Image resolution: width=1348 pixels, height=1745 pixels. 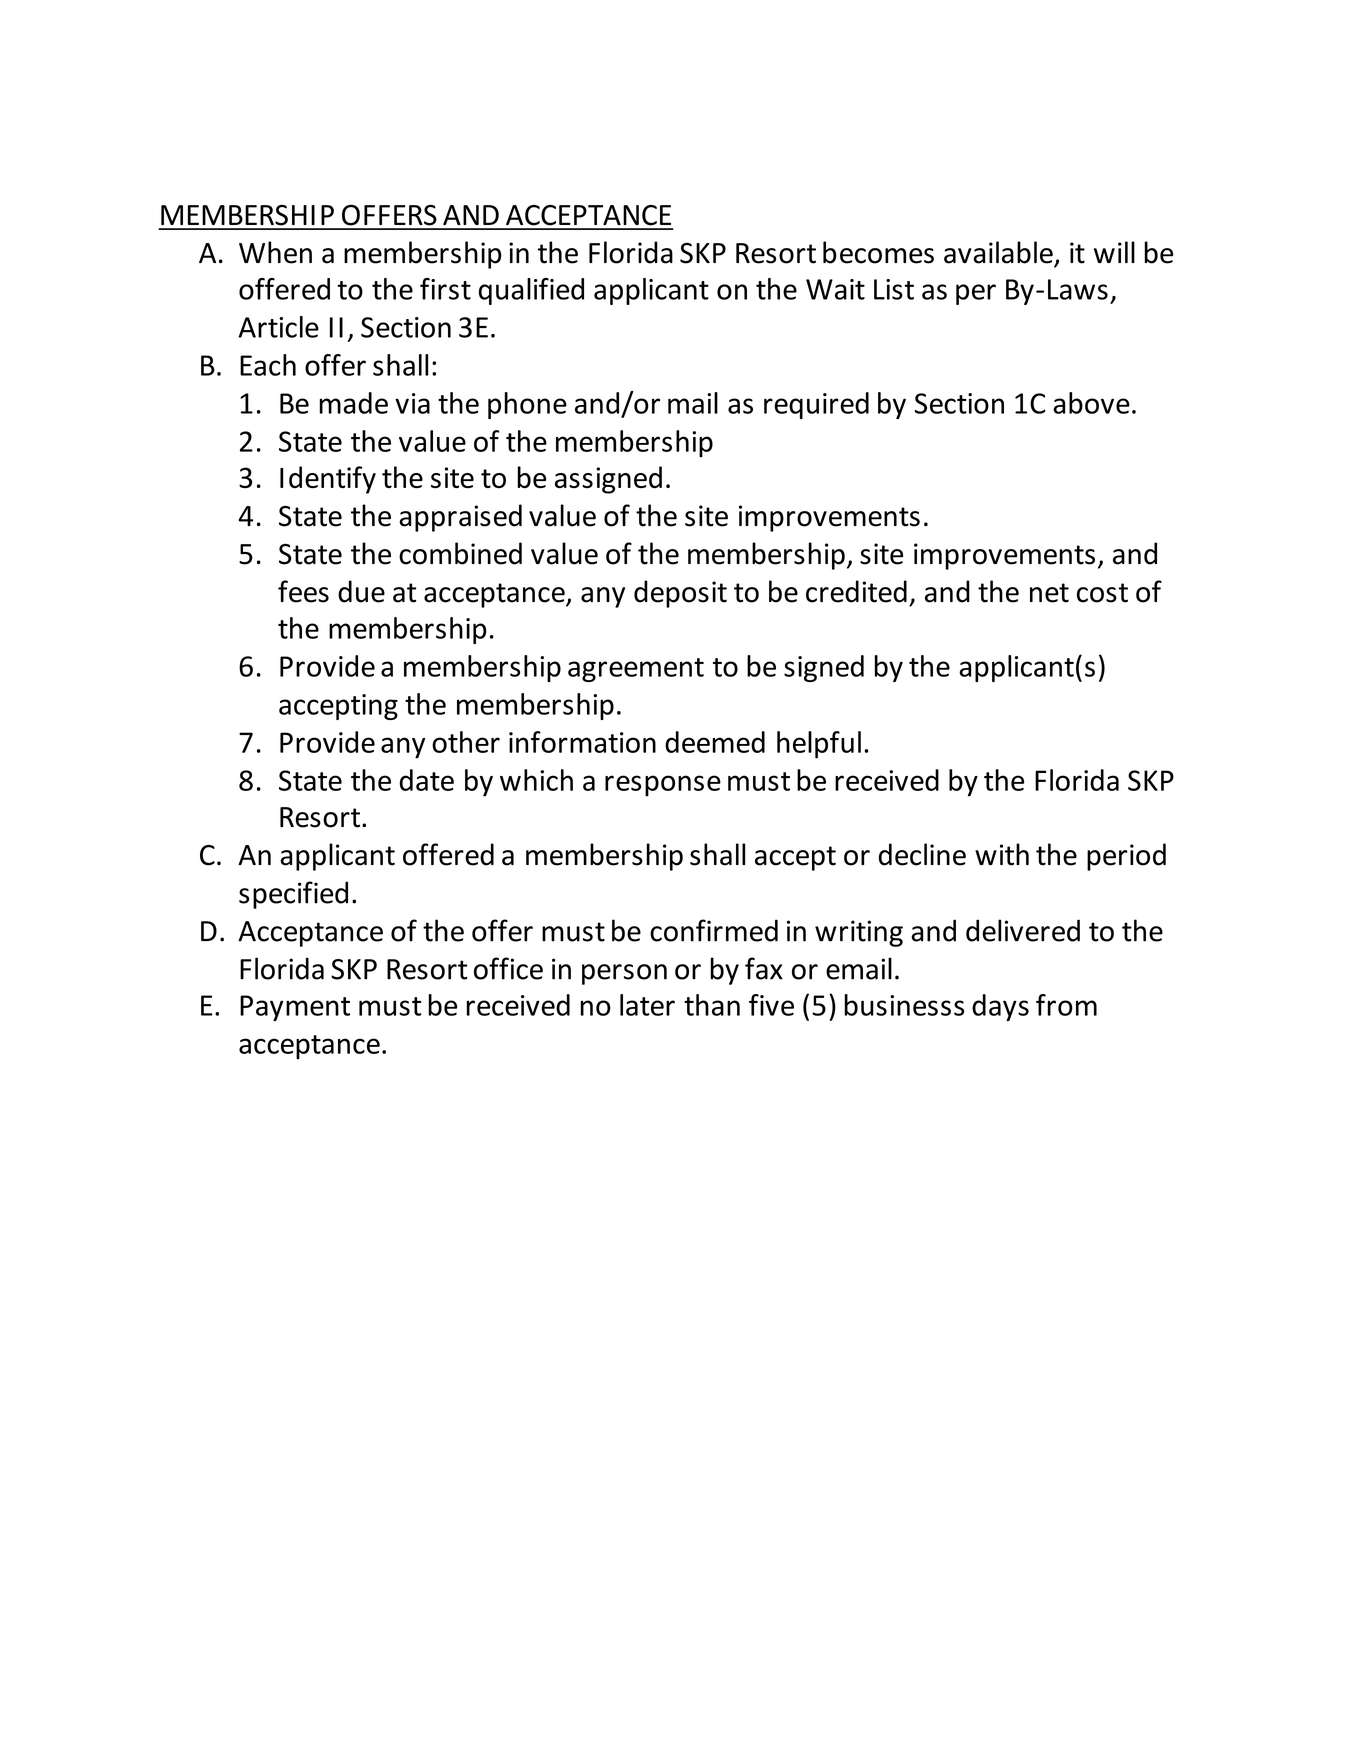 What do you see at coordinates (1002, 854) in the image?
I see `with` at bounding box center [1002, 854].
